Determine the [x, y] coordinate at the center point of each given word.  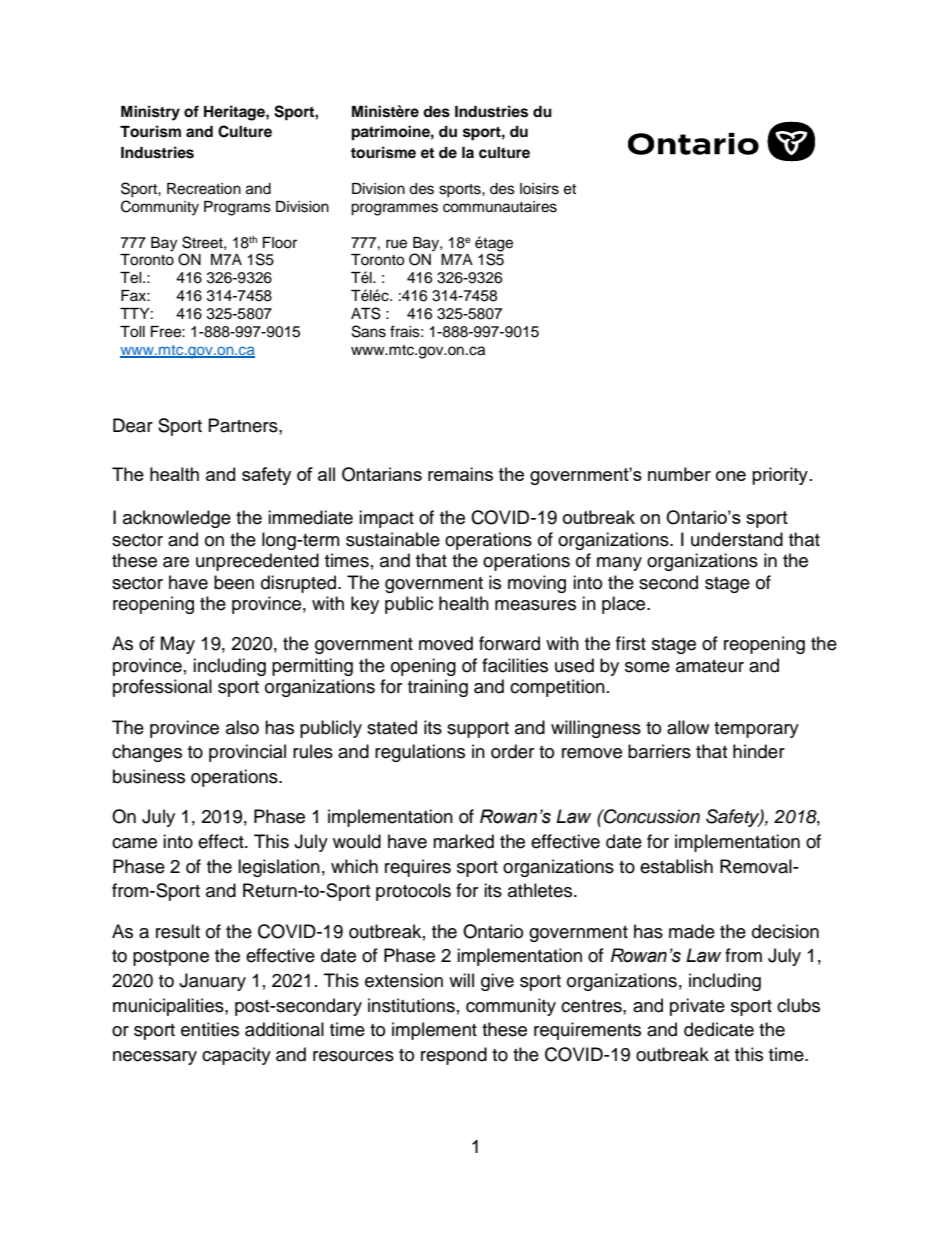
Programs [237, 208]
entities [210, 1029]
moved [446, 643]
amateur [710, 666]
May [178, 645]
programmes [394, 209]
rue [396, 244]
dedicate [719, 1029]
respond [454, 1056]
